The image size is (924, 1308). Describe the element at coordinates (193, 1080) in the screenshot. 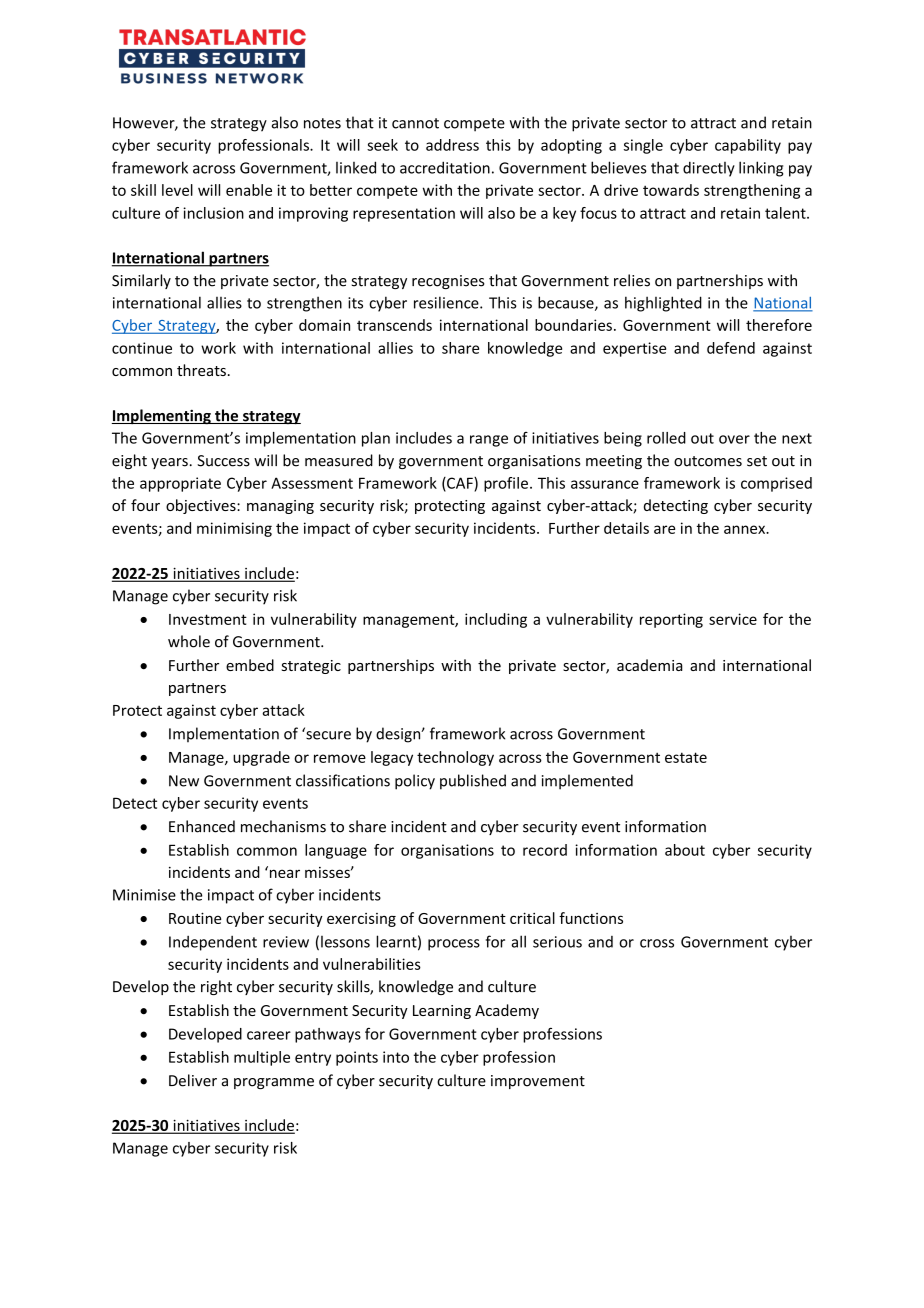

I see `Deliver` at that location.
